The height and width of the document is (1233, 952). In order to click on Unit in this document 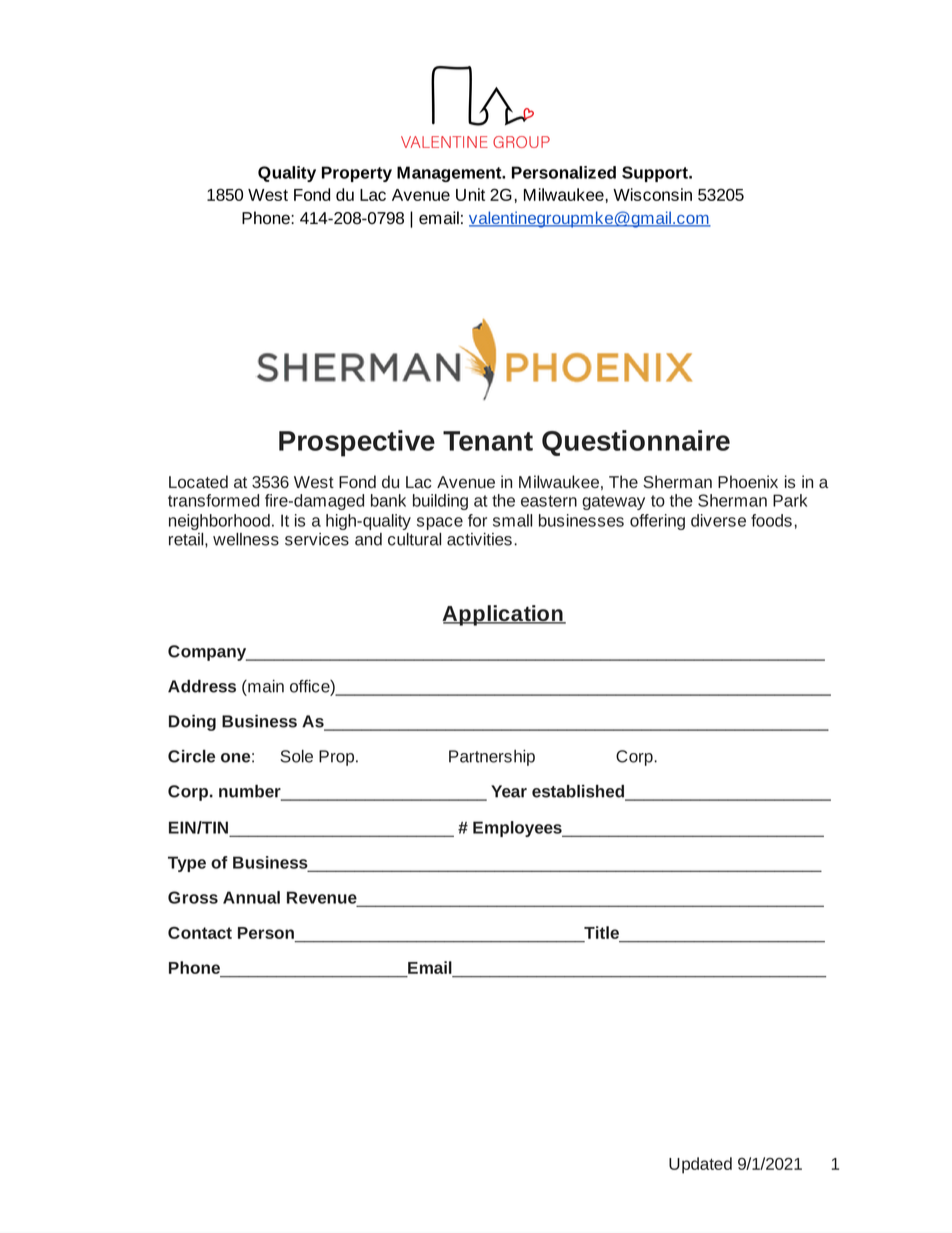, I will do `click(470, 194)`.
